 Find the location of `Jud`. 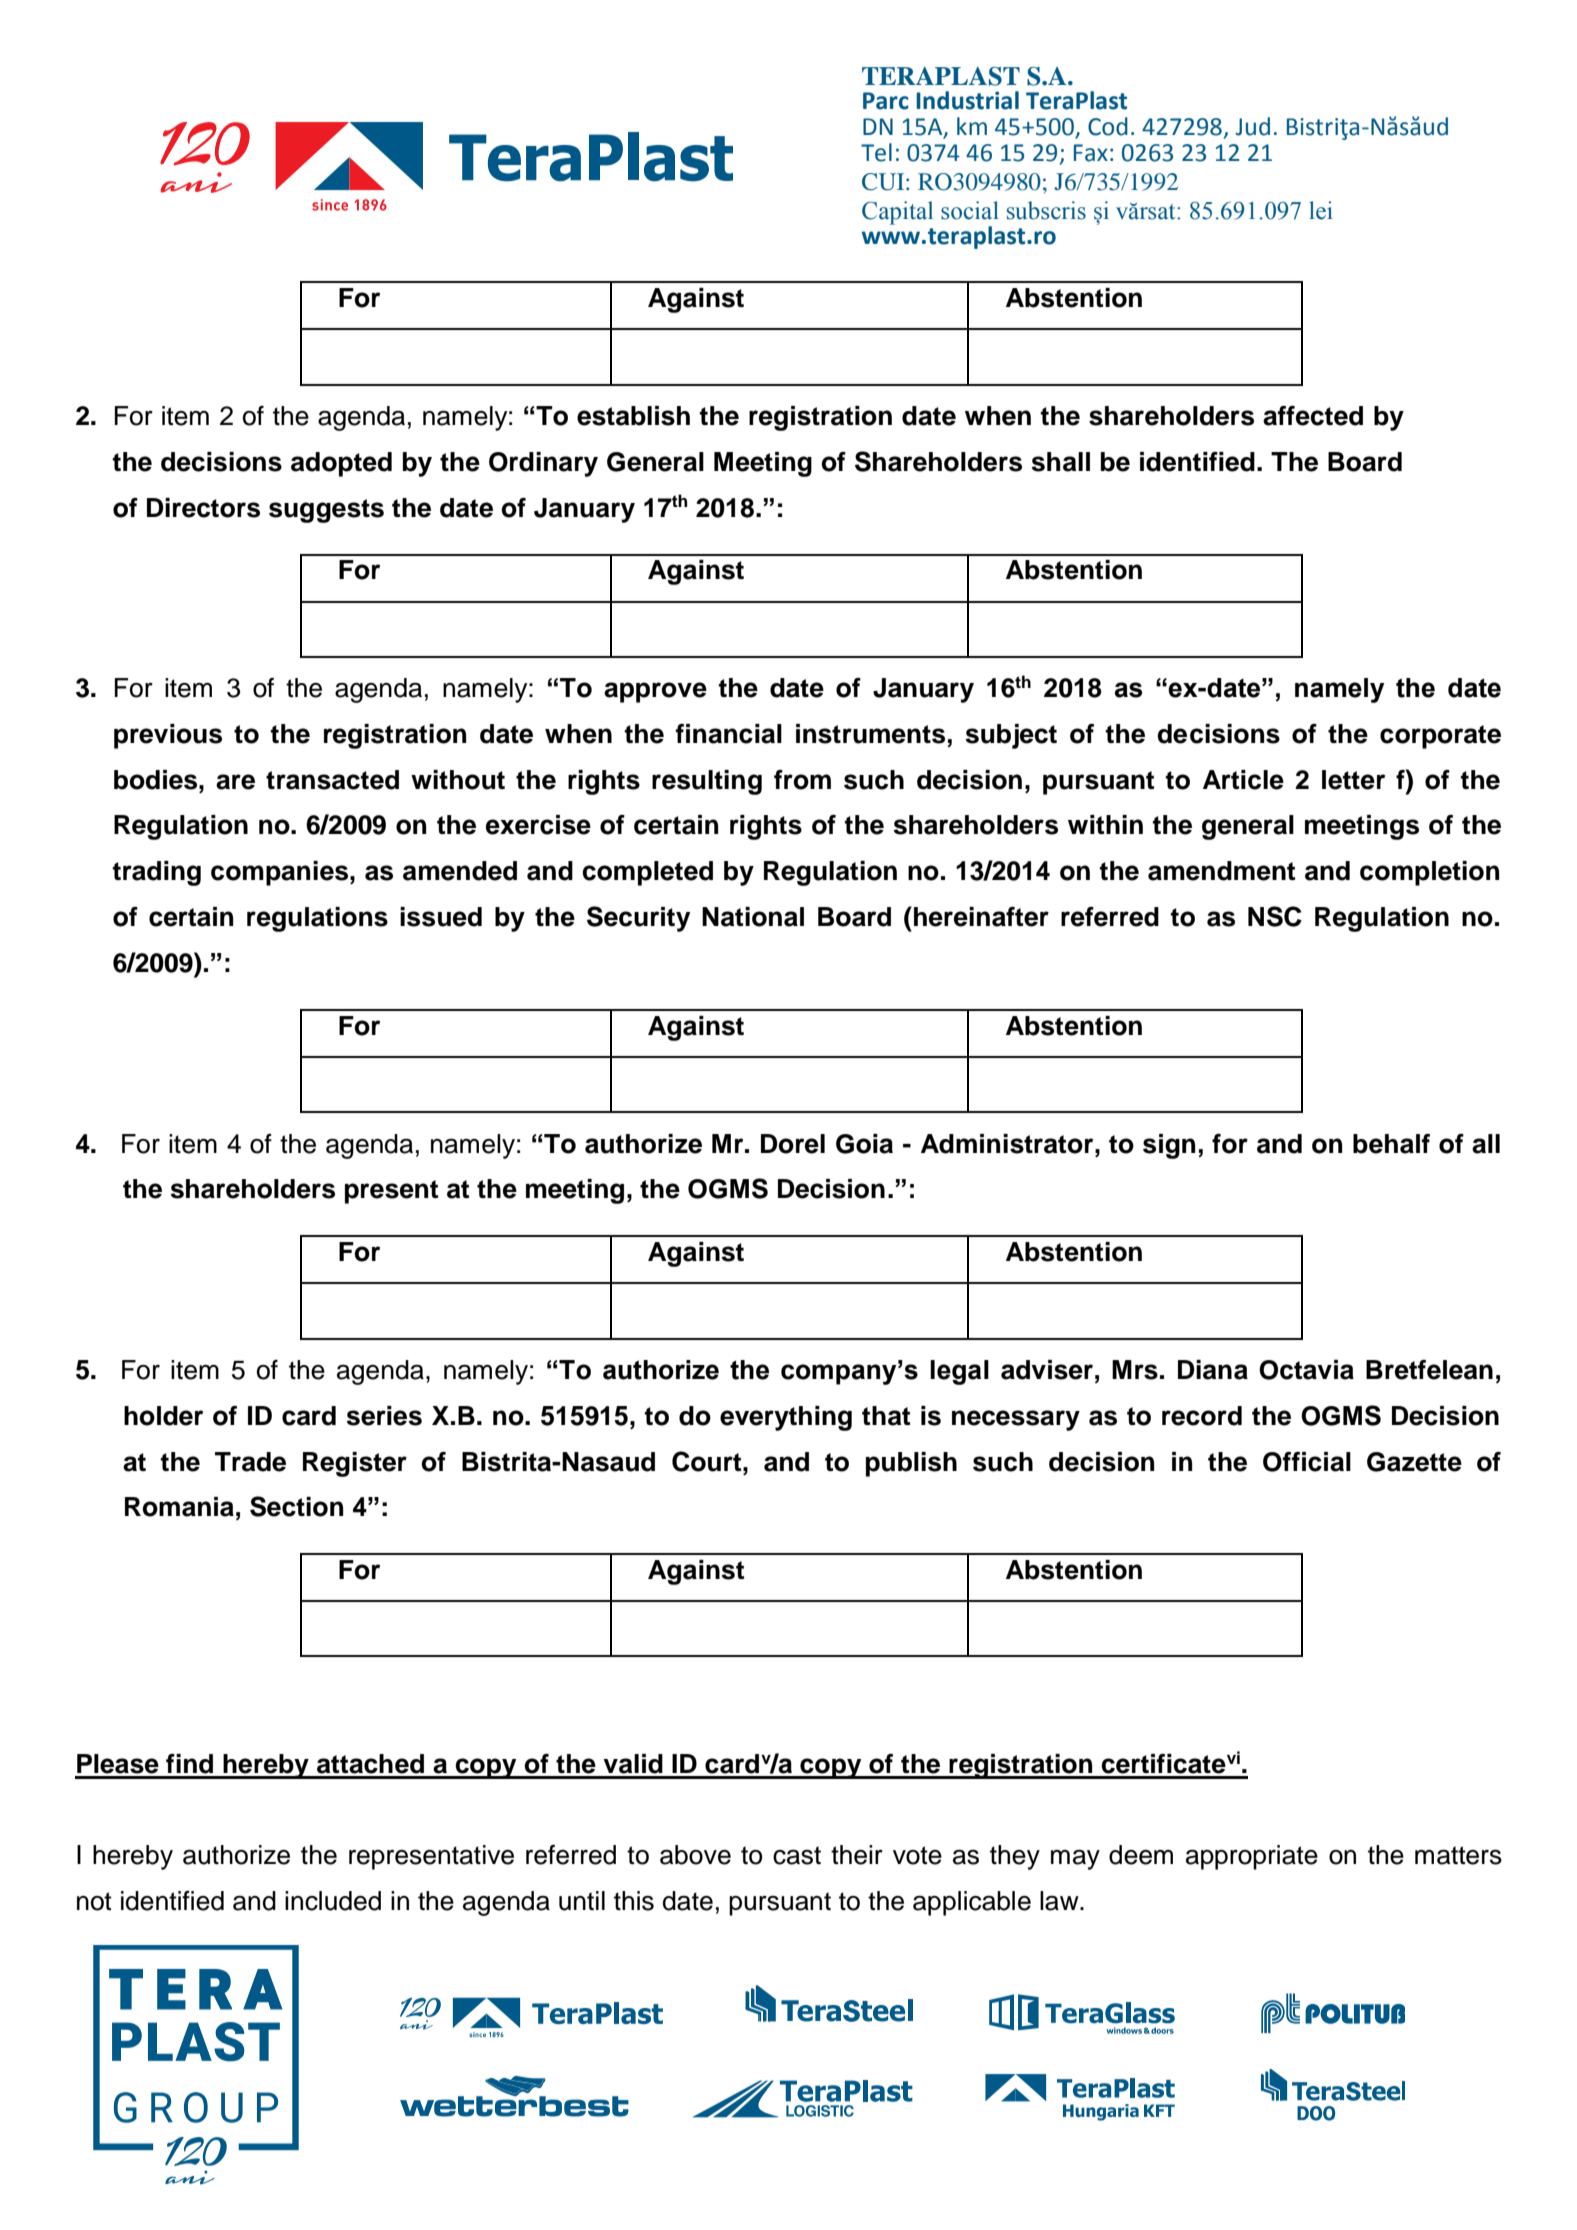

Jud is located at coordinates (1252, 126).
